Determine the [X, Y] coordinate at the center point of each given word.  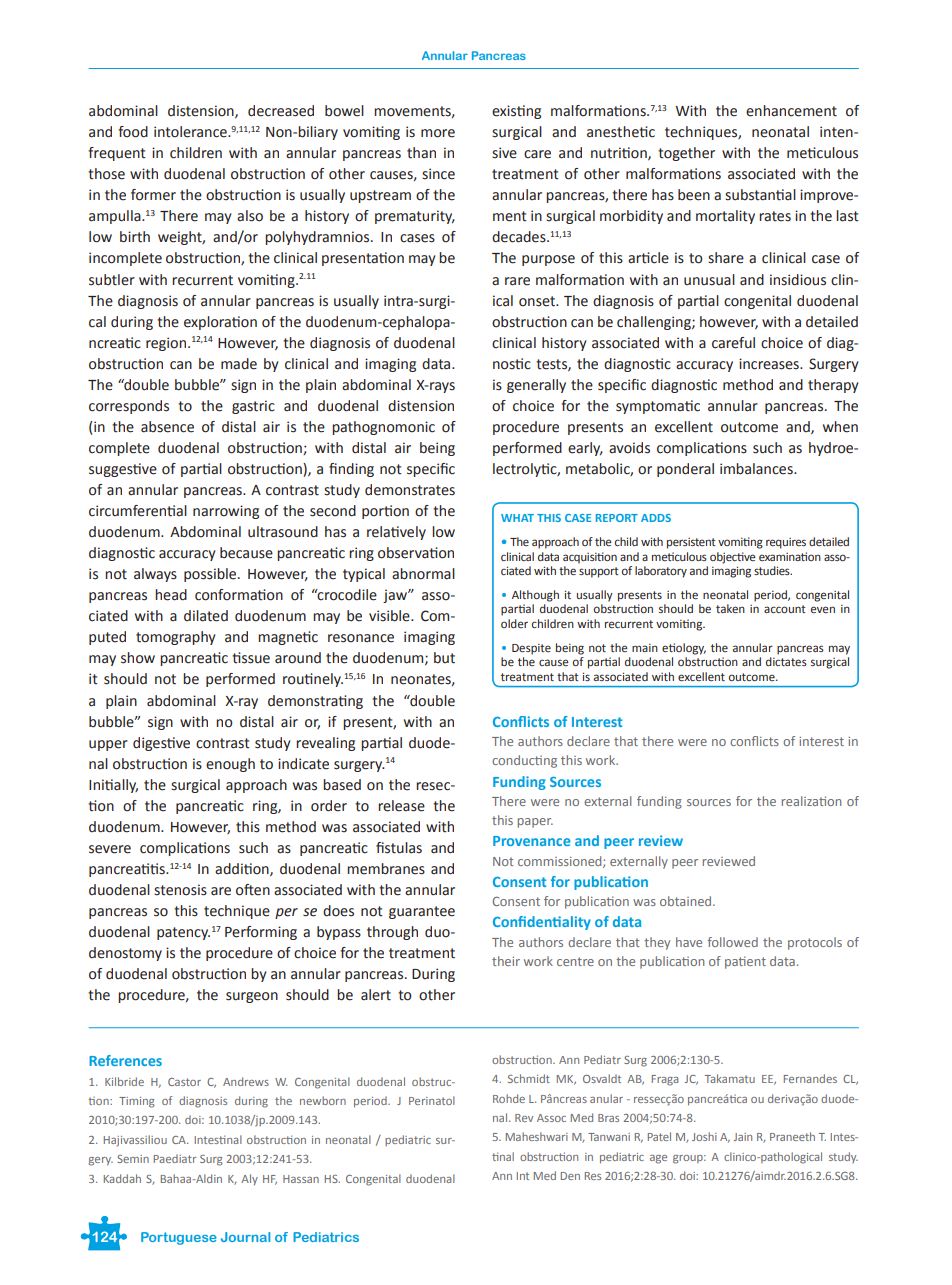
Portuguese [179, 1238]
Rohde [509, 1098]
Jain [743, 1137]
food [133, 132]
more [438, 133]
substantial [760, 195]
